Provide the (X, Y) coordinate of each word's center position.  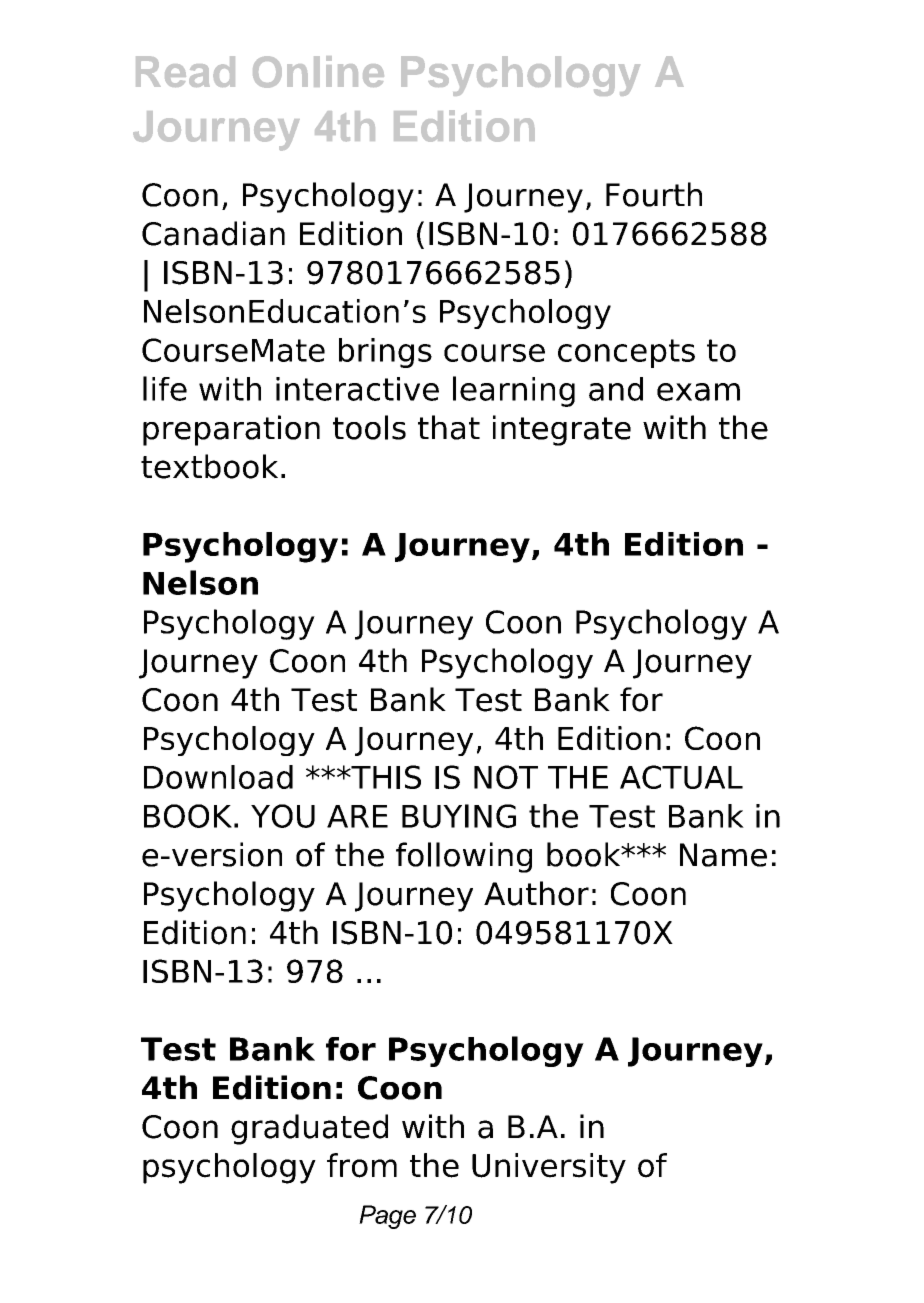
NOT (506, 777)
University (549, 1168)
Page (387, 1217)
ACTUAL (681, 777)
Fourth (654, 194)
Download (218, 777)
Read (185, 71)
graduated (309, 1129)
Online (318, 72)
